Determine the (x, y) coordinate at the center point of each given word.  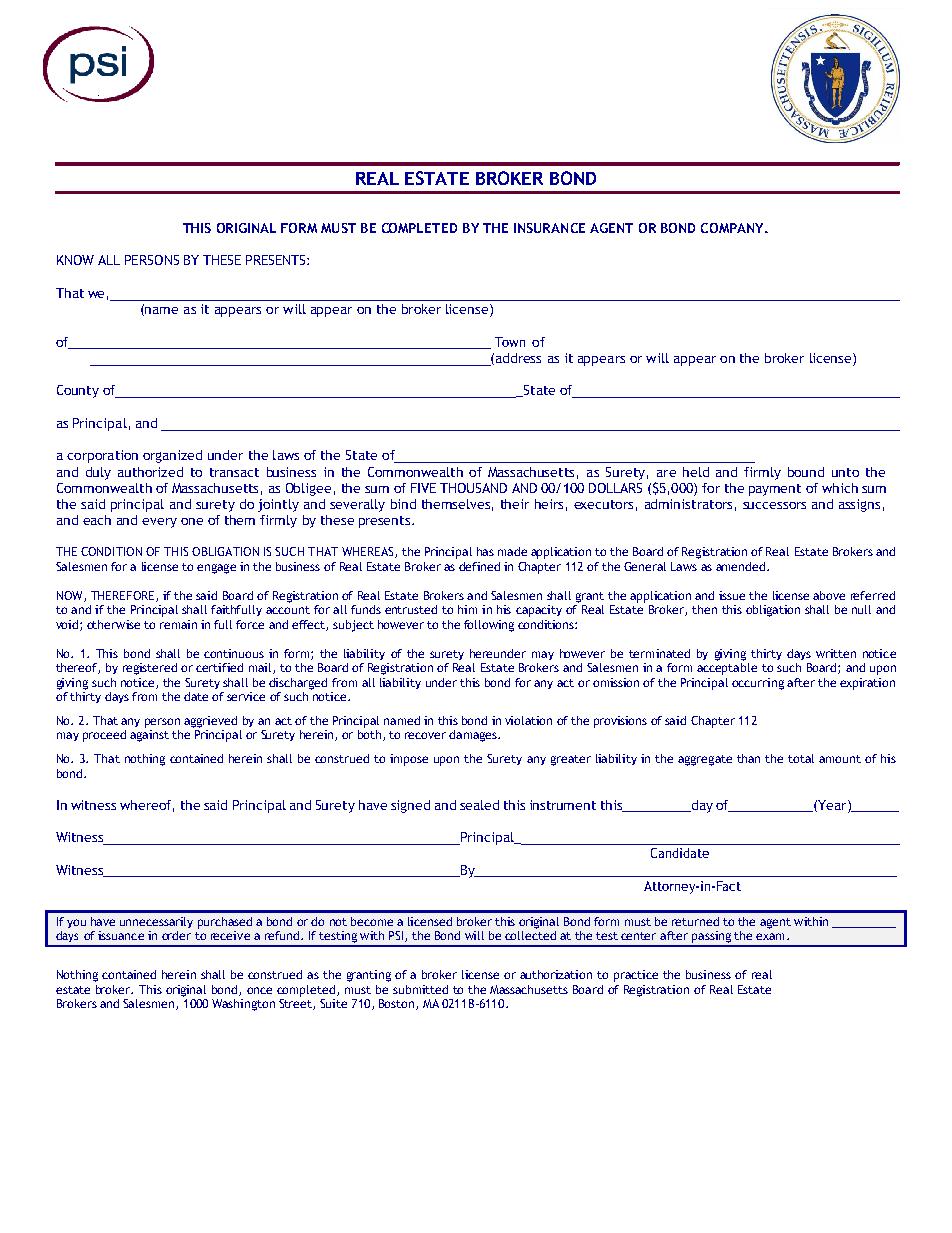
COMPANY (734, 228)
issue (732, 595)
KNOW (75, 260)
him (467, 609)
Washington (243, 1005)
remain (178, 624)
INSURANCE (549, 228)
